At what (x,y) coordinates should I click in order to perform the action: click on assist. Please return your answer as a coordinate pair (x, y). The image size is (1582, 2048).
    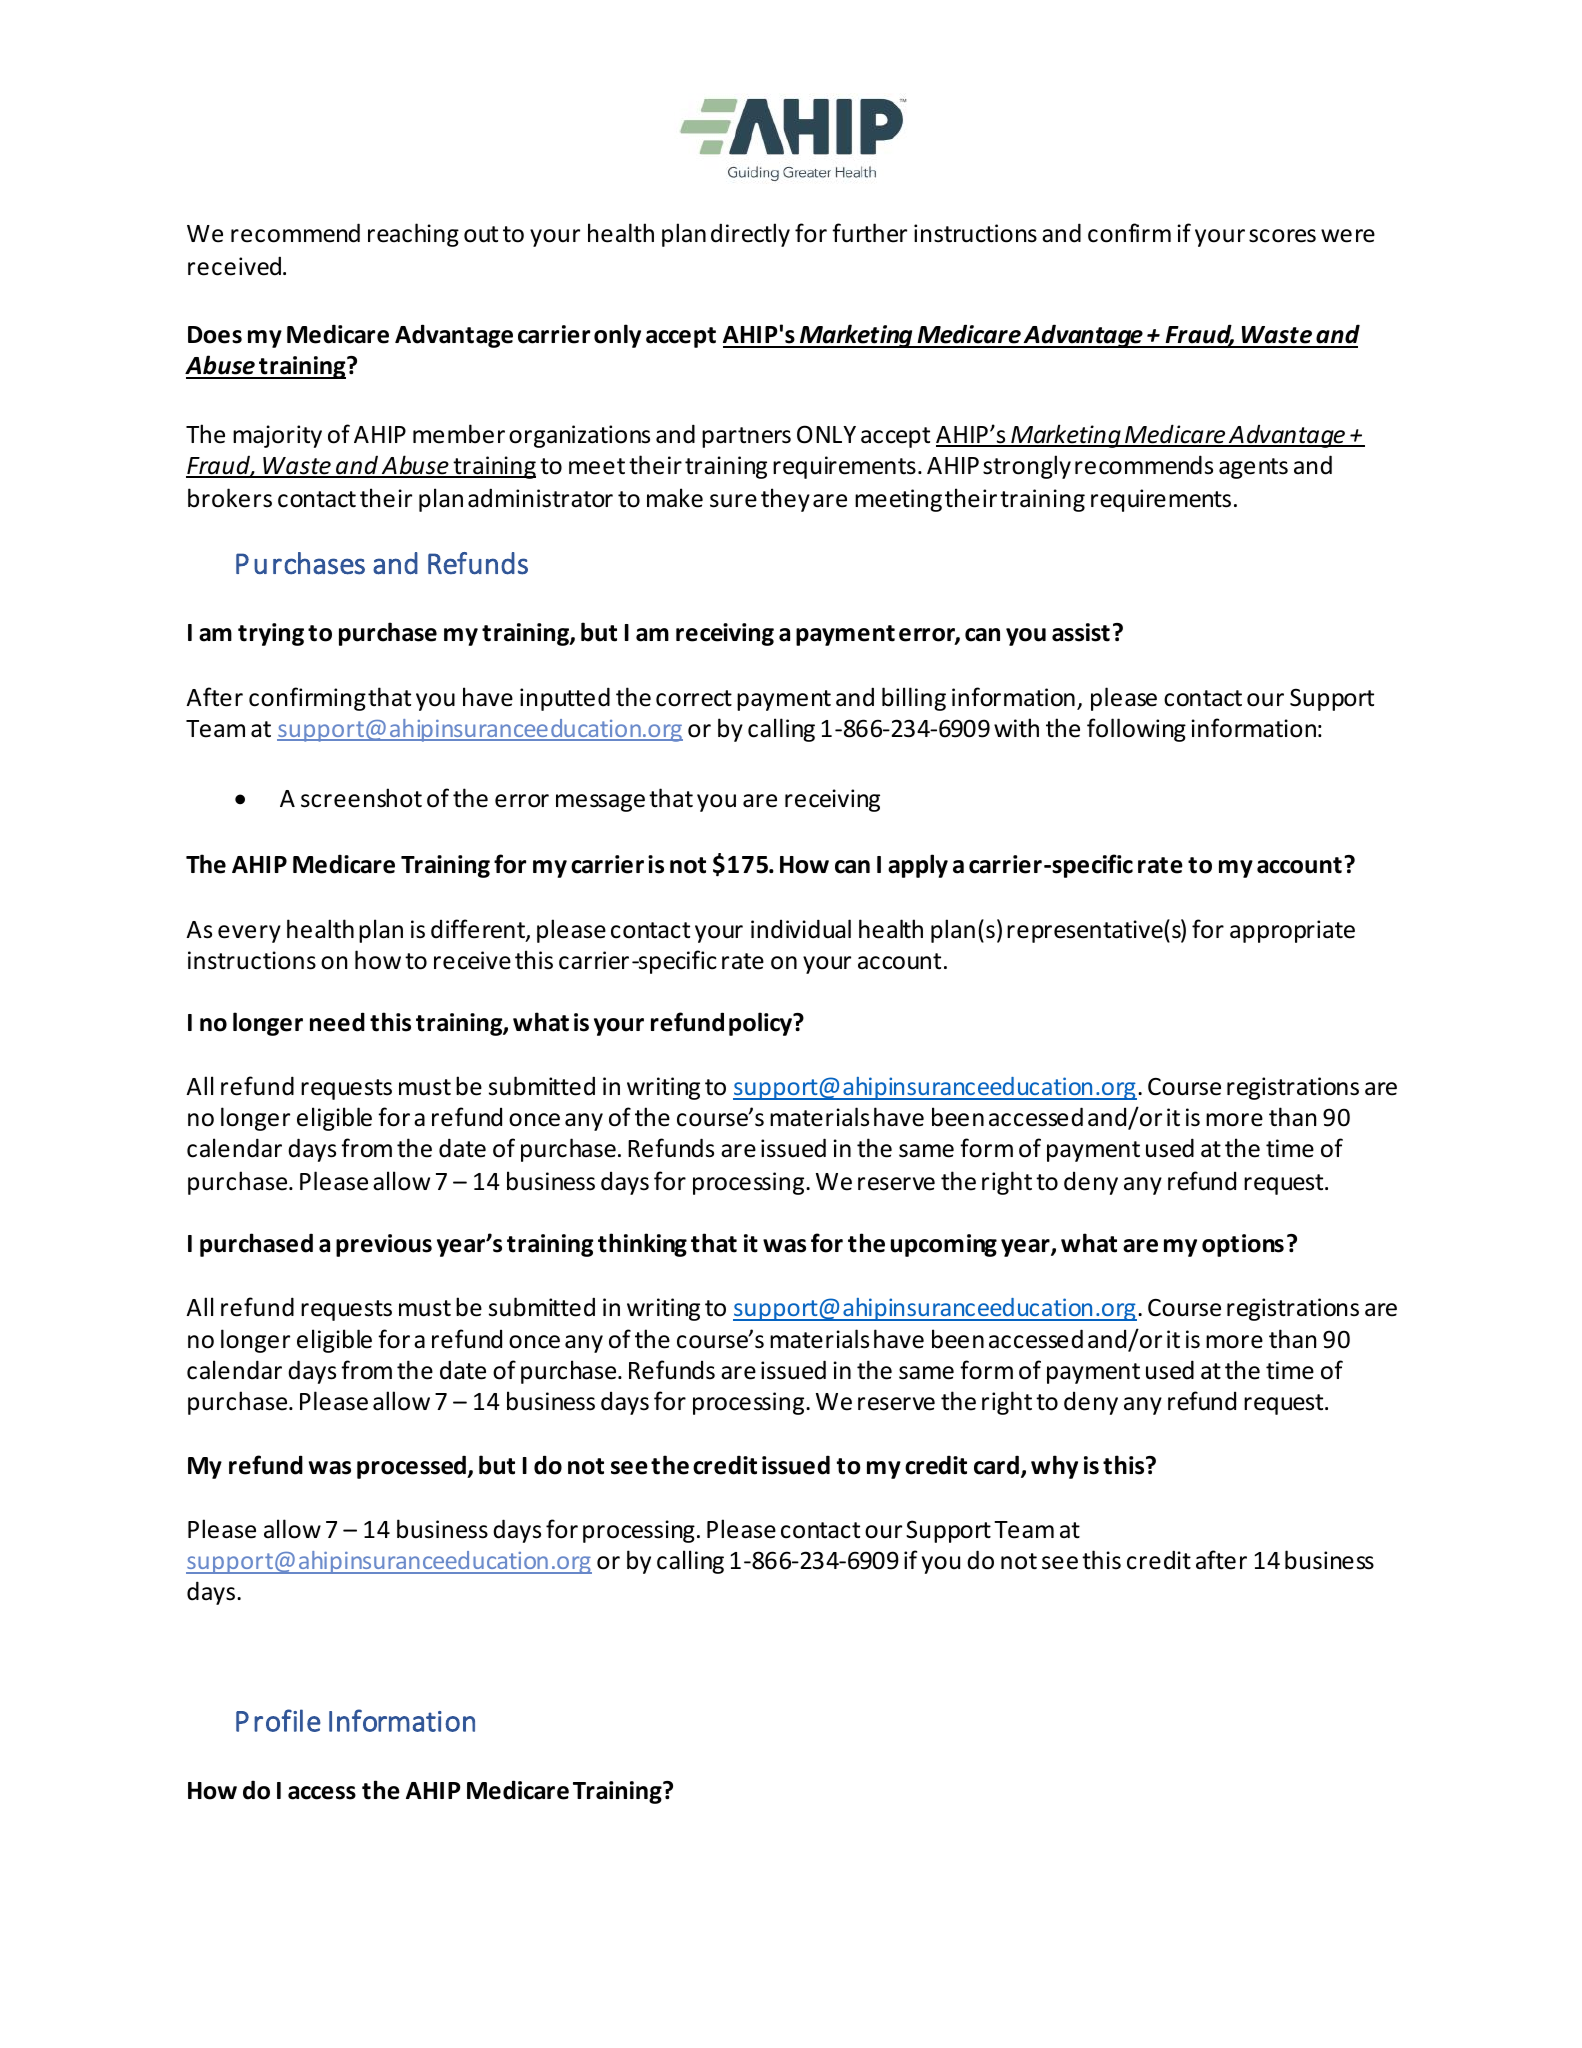
    Looking at the image, I should click on (1081, 632).
